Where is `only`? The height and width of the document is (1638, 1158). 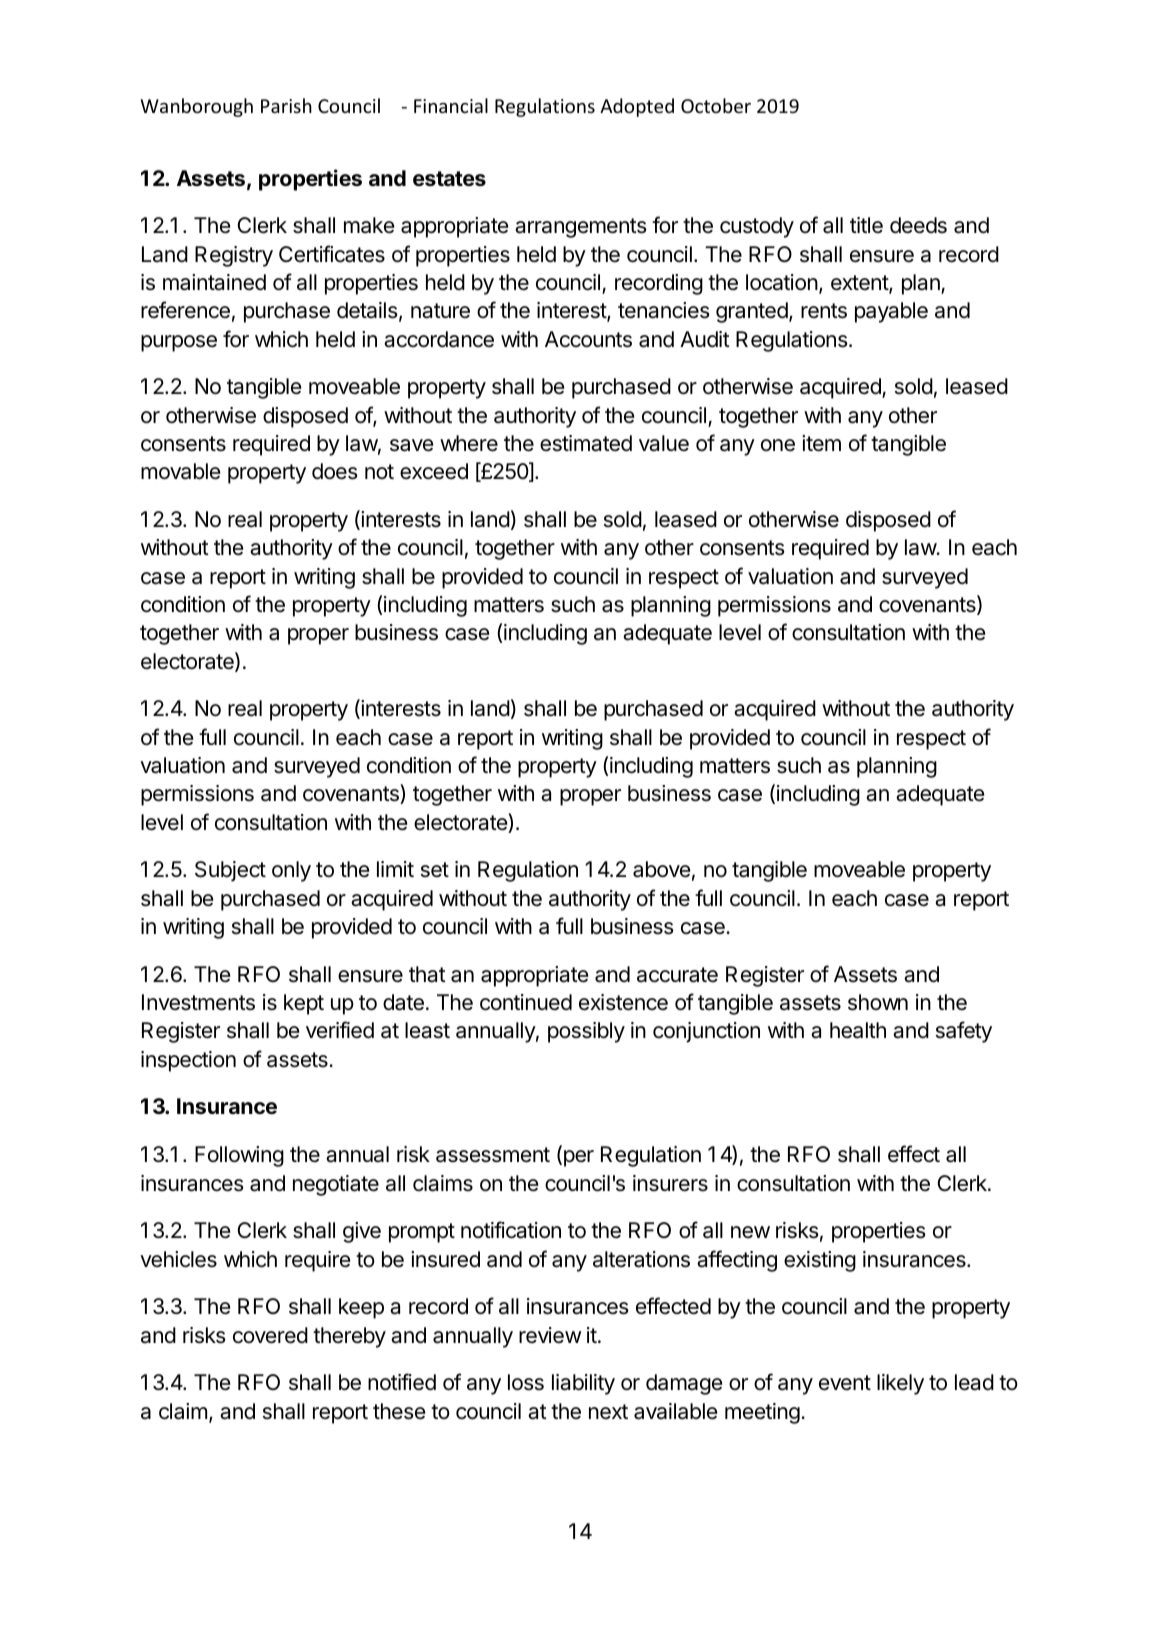
only is located at coordinates (291, 871).
